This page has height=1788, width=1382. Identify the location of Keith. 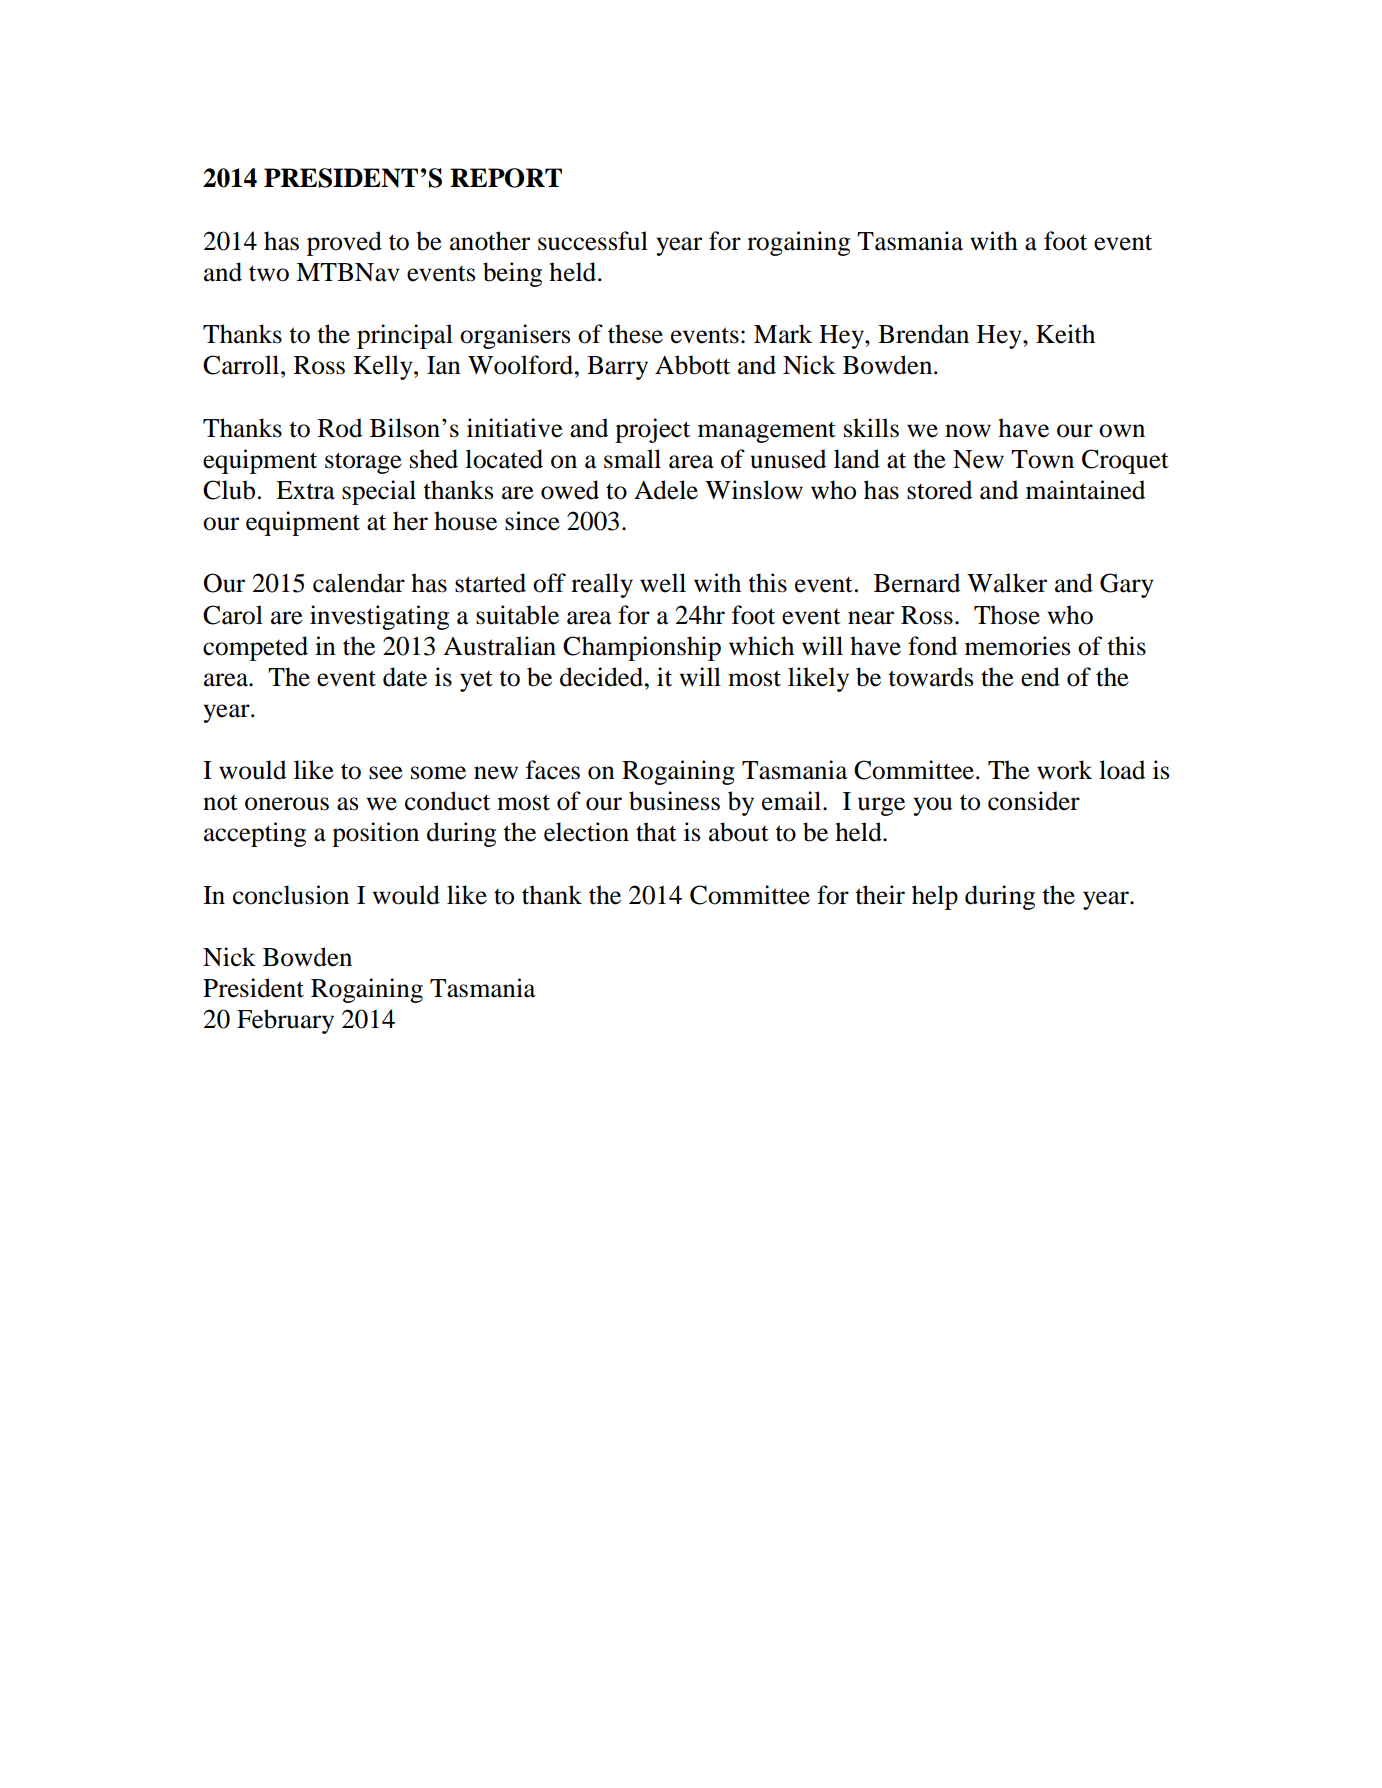
(1065, 334).
